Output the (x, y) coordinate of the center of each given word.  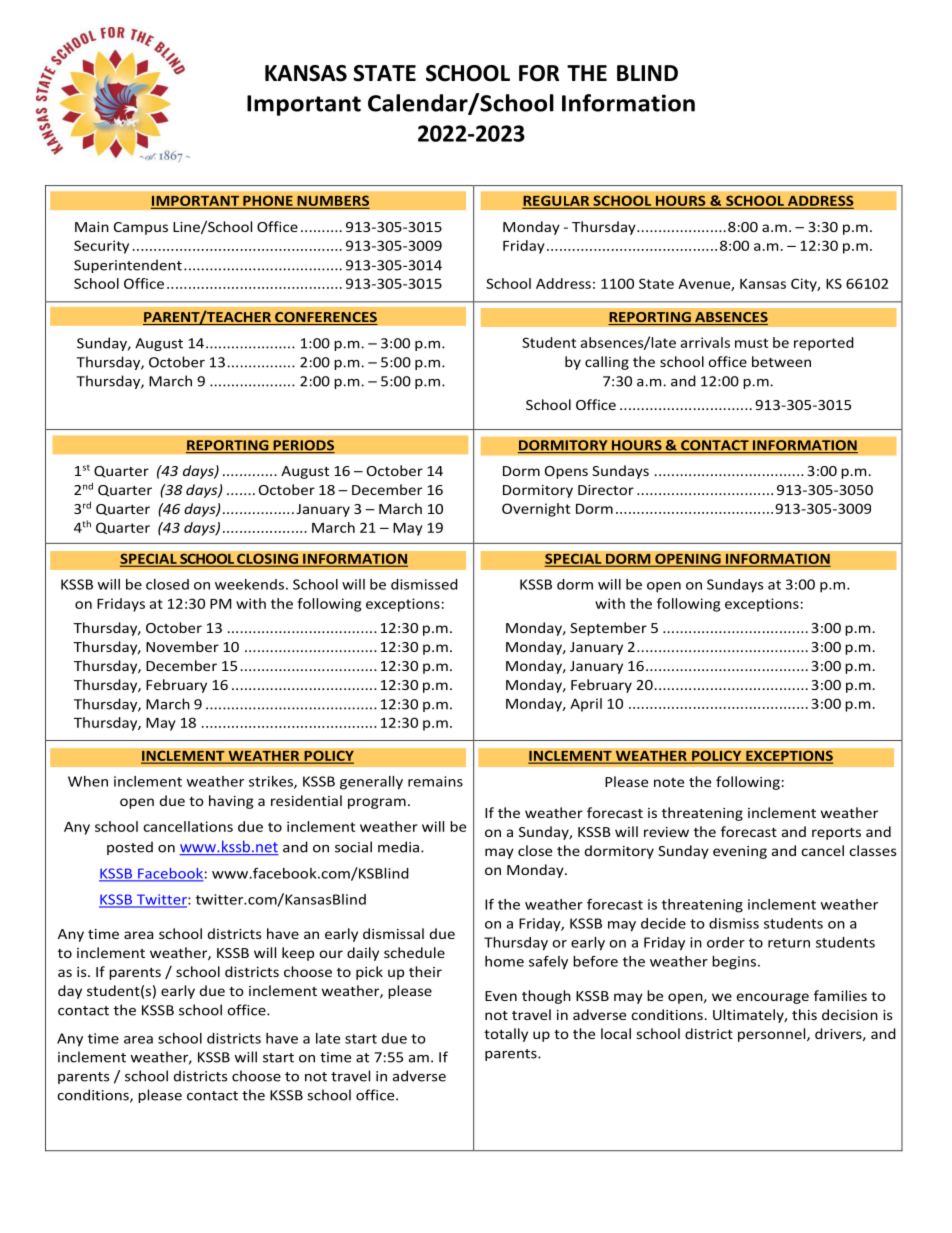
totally (506, 1035)
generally (371, 783)
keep (298, 954)
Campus (141, 228)
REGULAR (557, 201)
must (751, 343)
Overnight (536, 510)
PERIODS (303, 446)
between (781, 361)
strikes (272, 782)
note (669, 782)
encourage (773, 998)
